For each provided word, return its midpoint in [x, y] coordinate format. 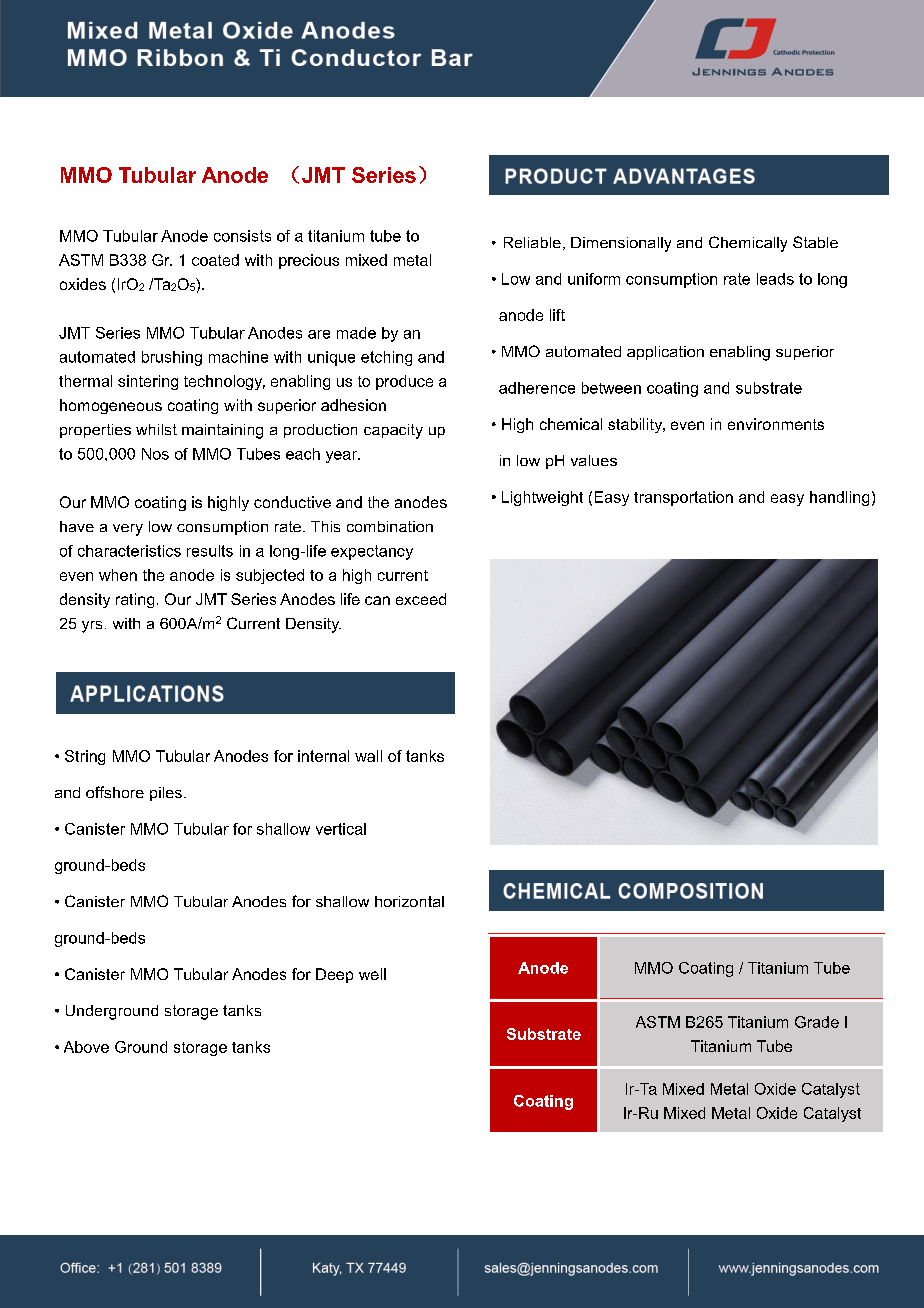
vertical [341, 829]
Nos [155, 454]
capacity [393, 431]
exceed [421, 599]
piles [166, 794]
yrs [92, 627]
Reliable [532, 242]
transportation [683, 498]
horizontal [409, 901]
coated [215, 260]
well [372, 974]
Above [86, 1047]
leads [775, 279]
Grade [817, 1022]
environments [776, 424]
